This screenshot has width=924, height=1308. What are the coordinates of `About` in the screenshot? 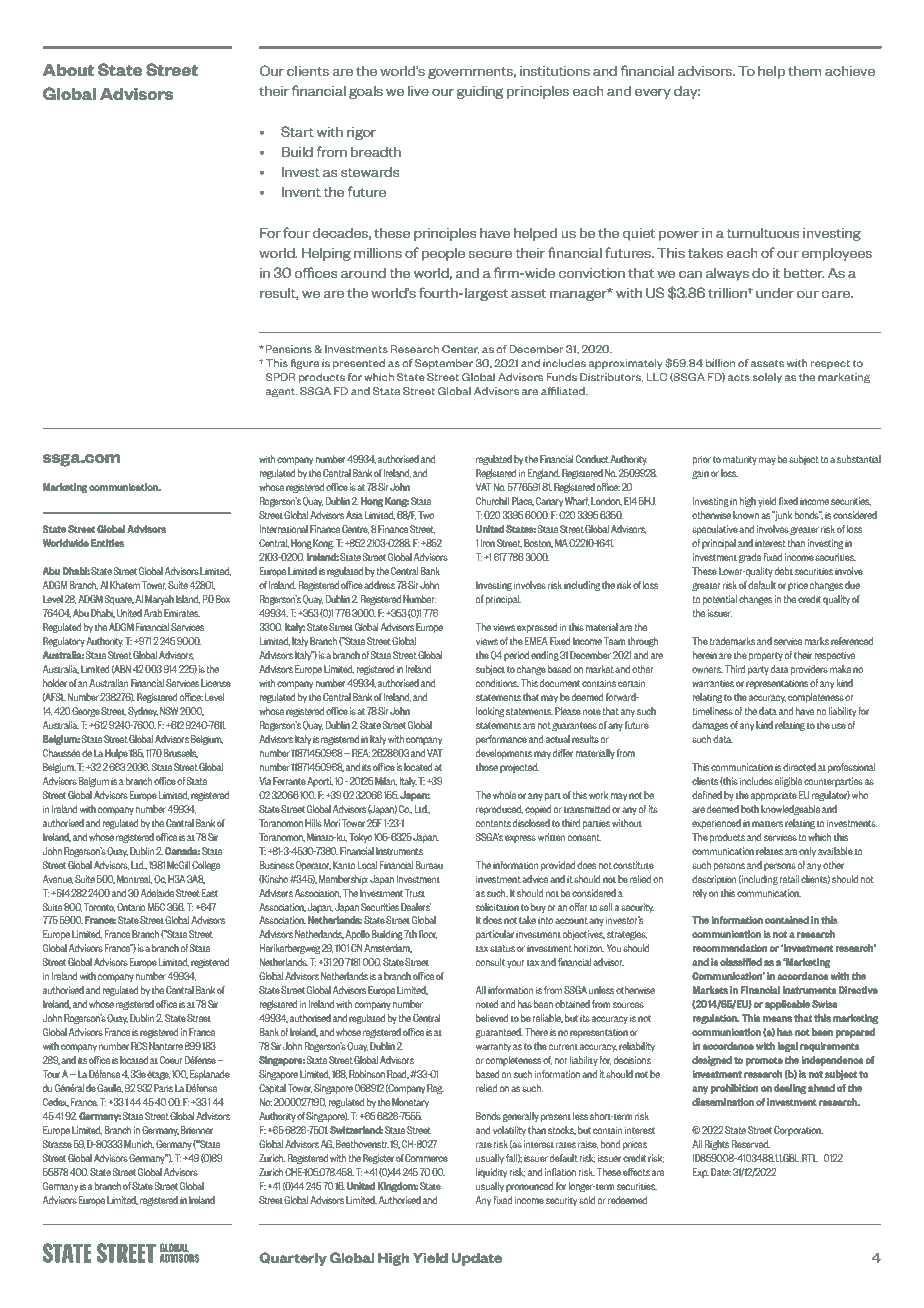 It's located at (68, 69).
